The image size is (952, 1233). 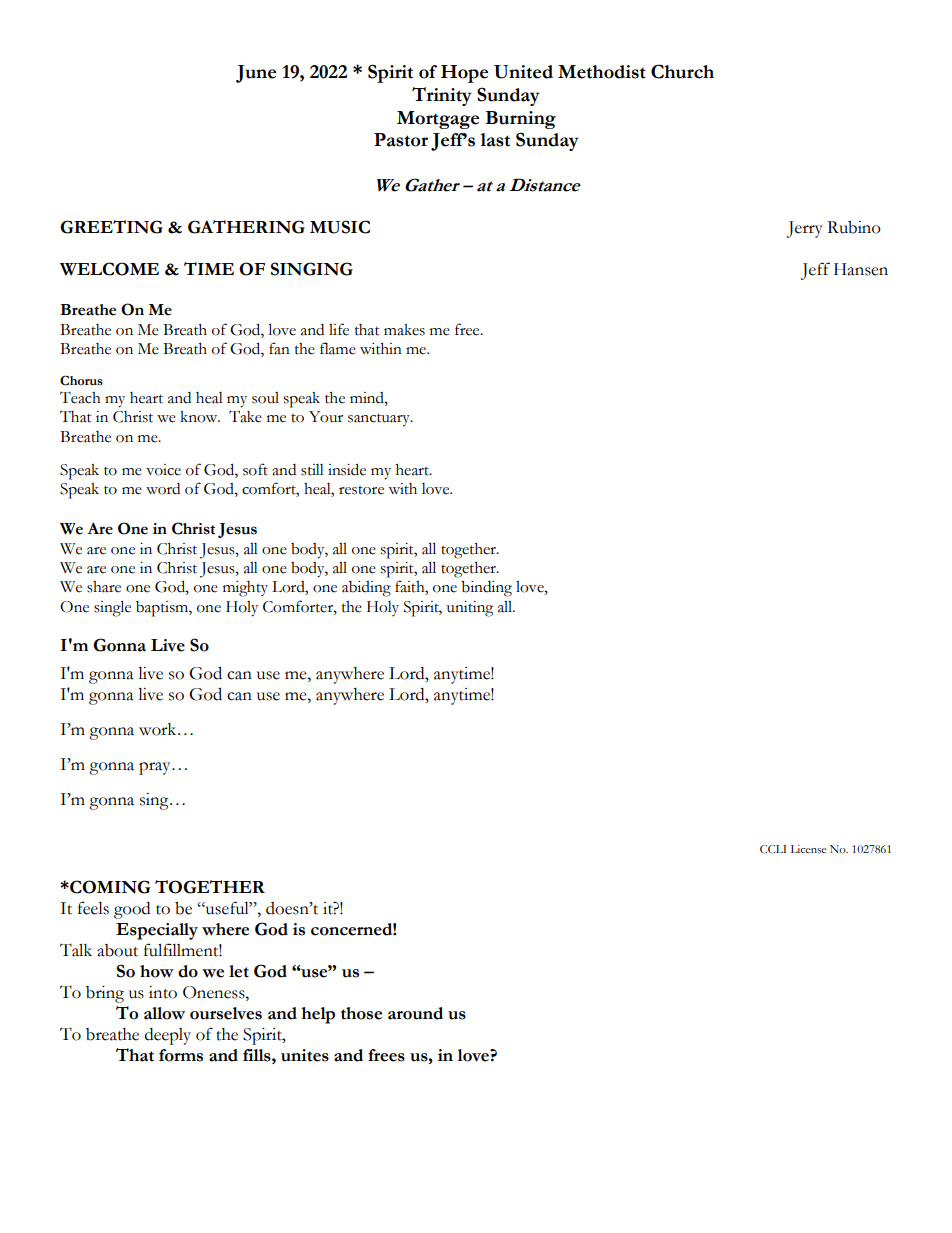 I want to click on around, so click(x=415, y=1013).
